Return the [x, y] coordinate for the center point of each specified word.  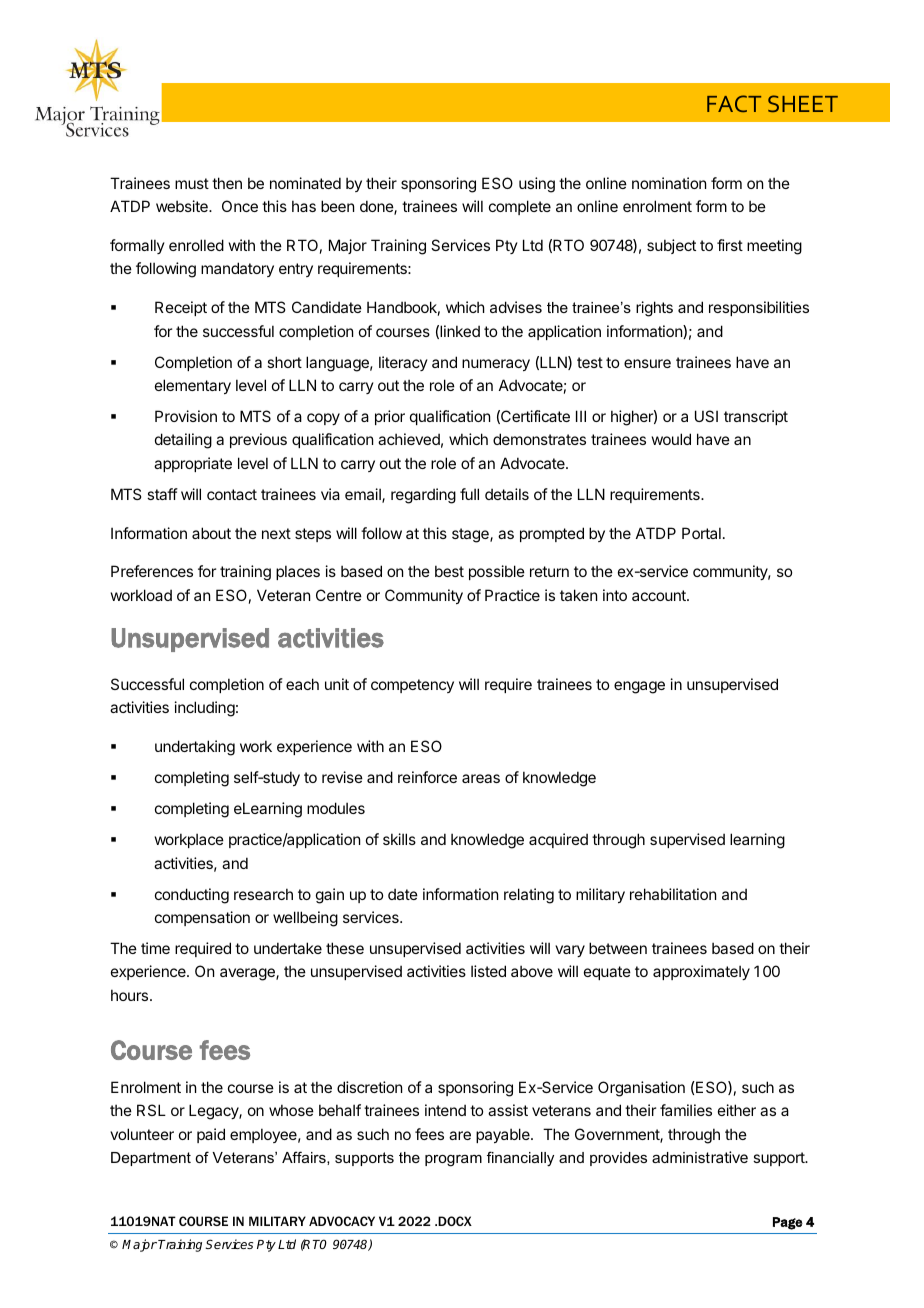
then [227, 183]
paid [211, 1135]
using [537, 185]
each [302, 684]
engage [639, 687]
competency [412, 686]
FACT [734, 103]
